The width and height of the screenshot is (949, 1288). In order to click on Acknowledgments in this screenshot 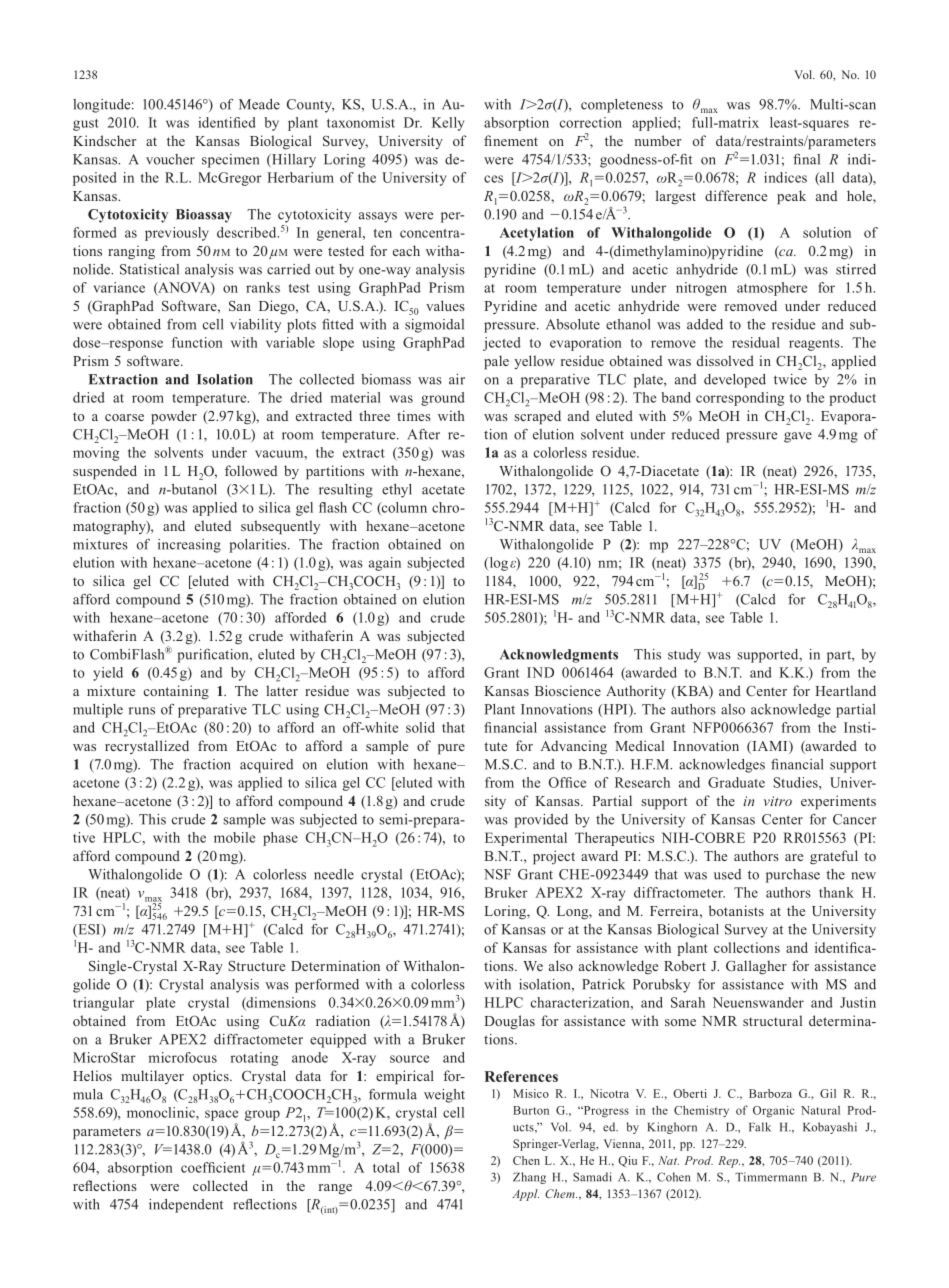, I will do `click(559, 656)`.
